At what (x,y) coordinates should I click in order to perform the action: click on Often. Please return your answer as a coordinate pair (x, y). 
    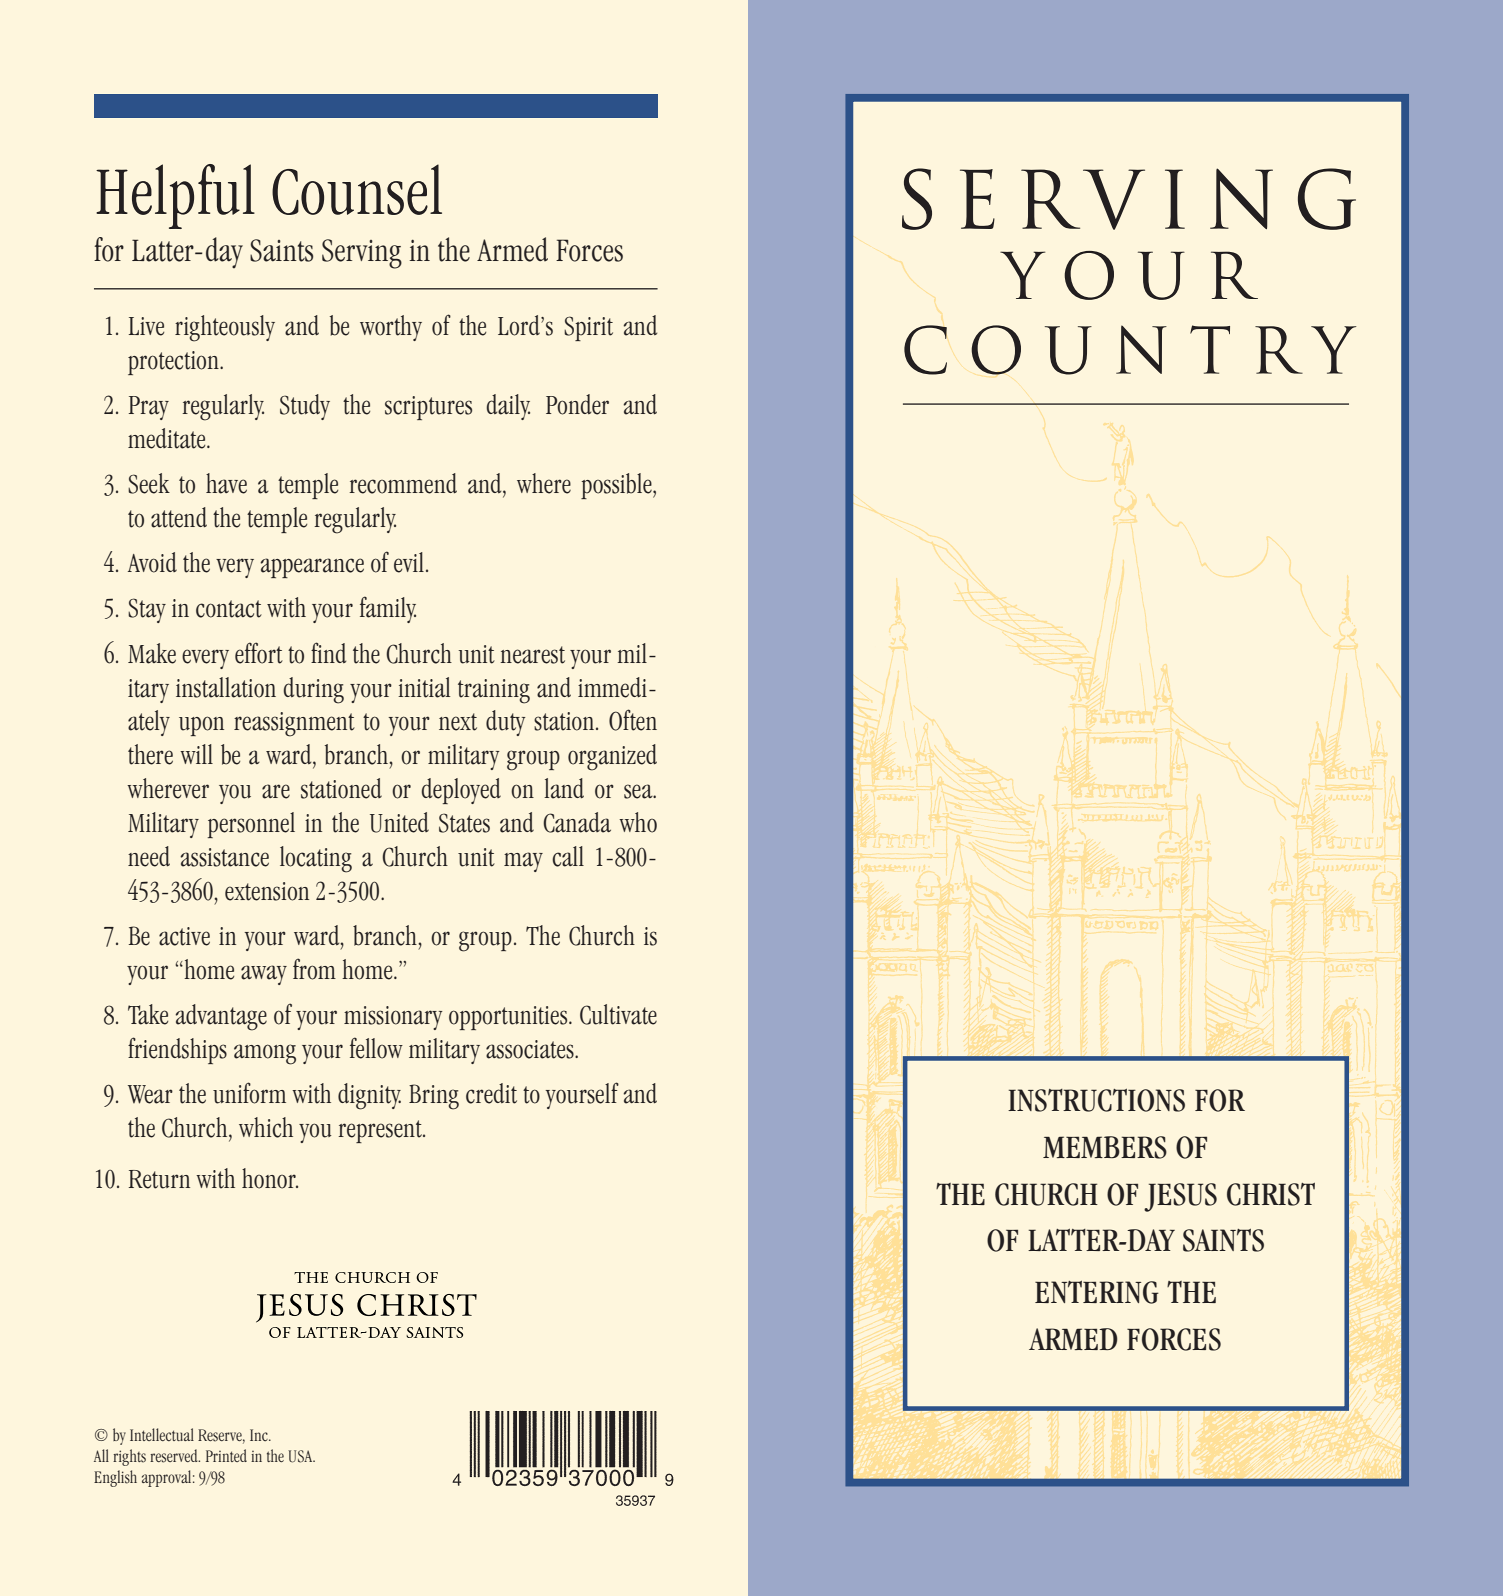
    Looking at the image, I should click on (633, 720).
